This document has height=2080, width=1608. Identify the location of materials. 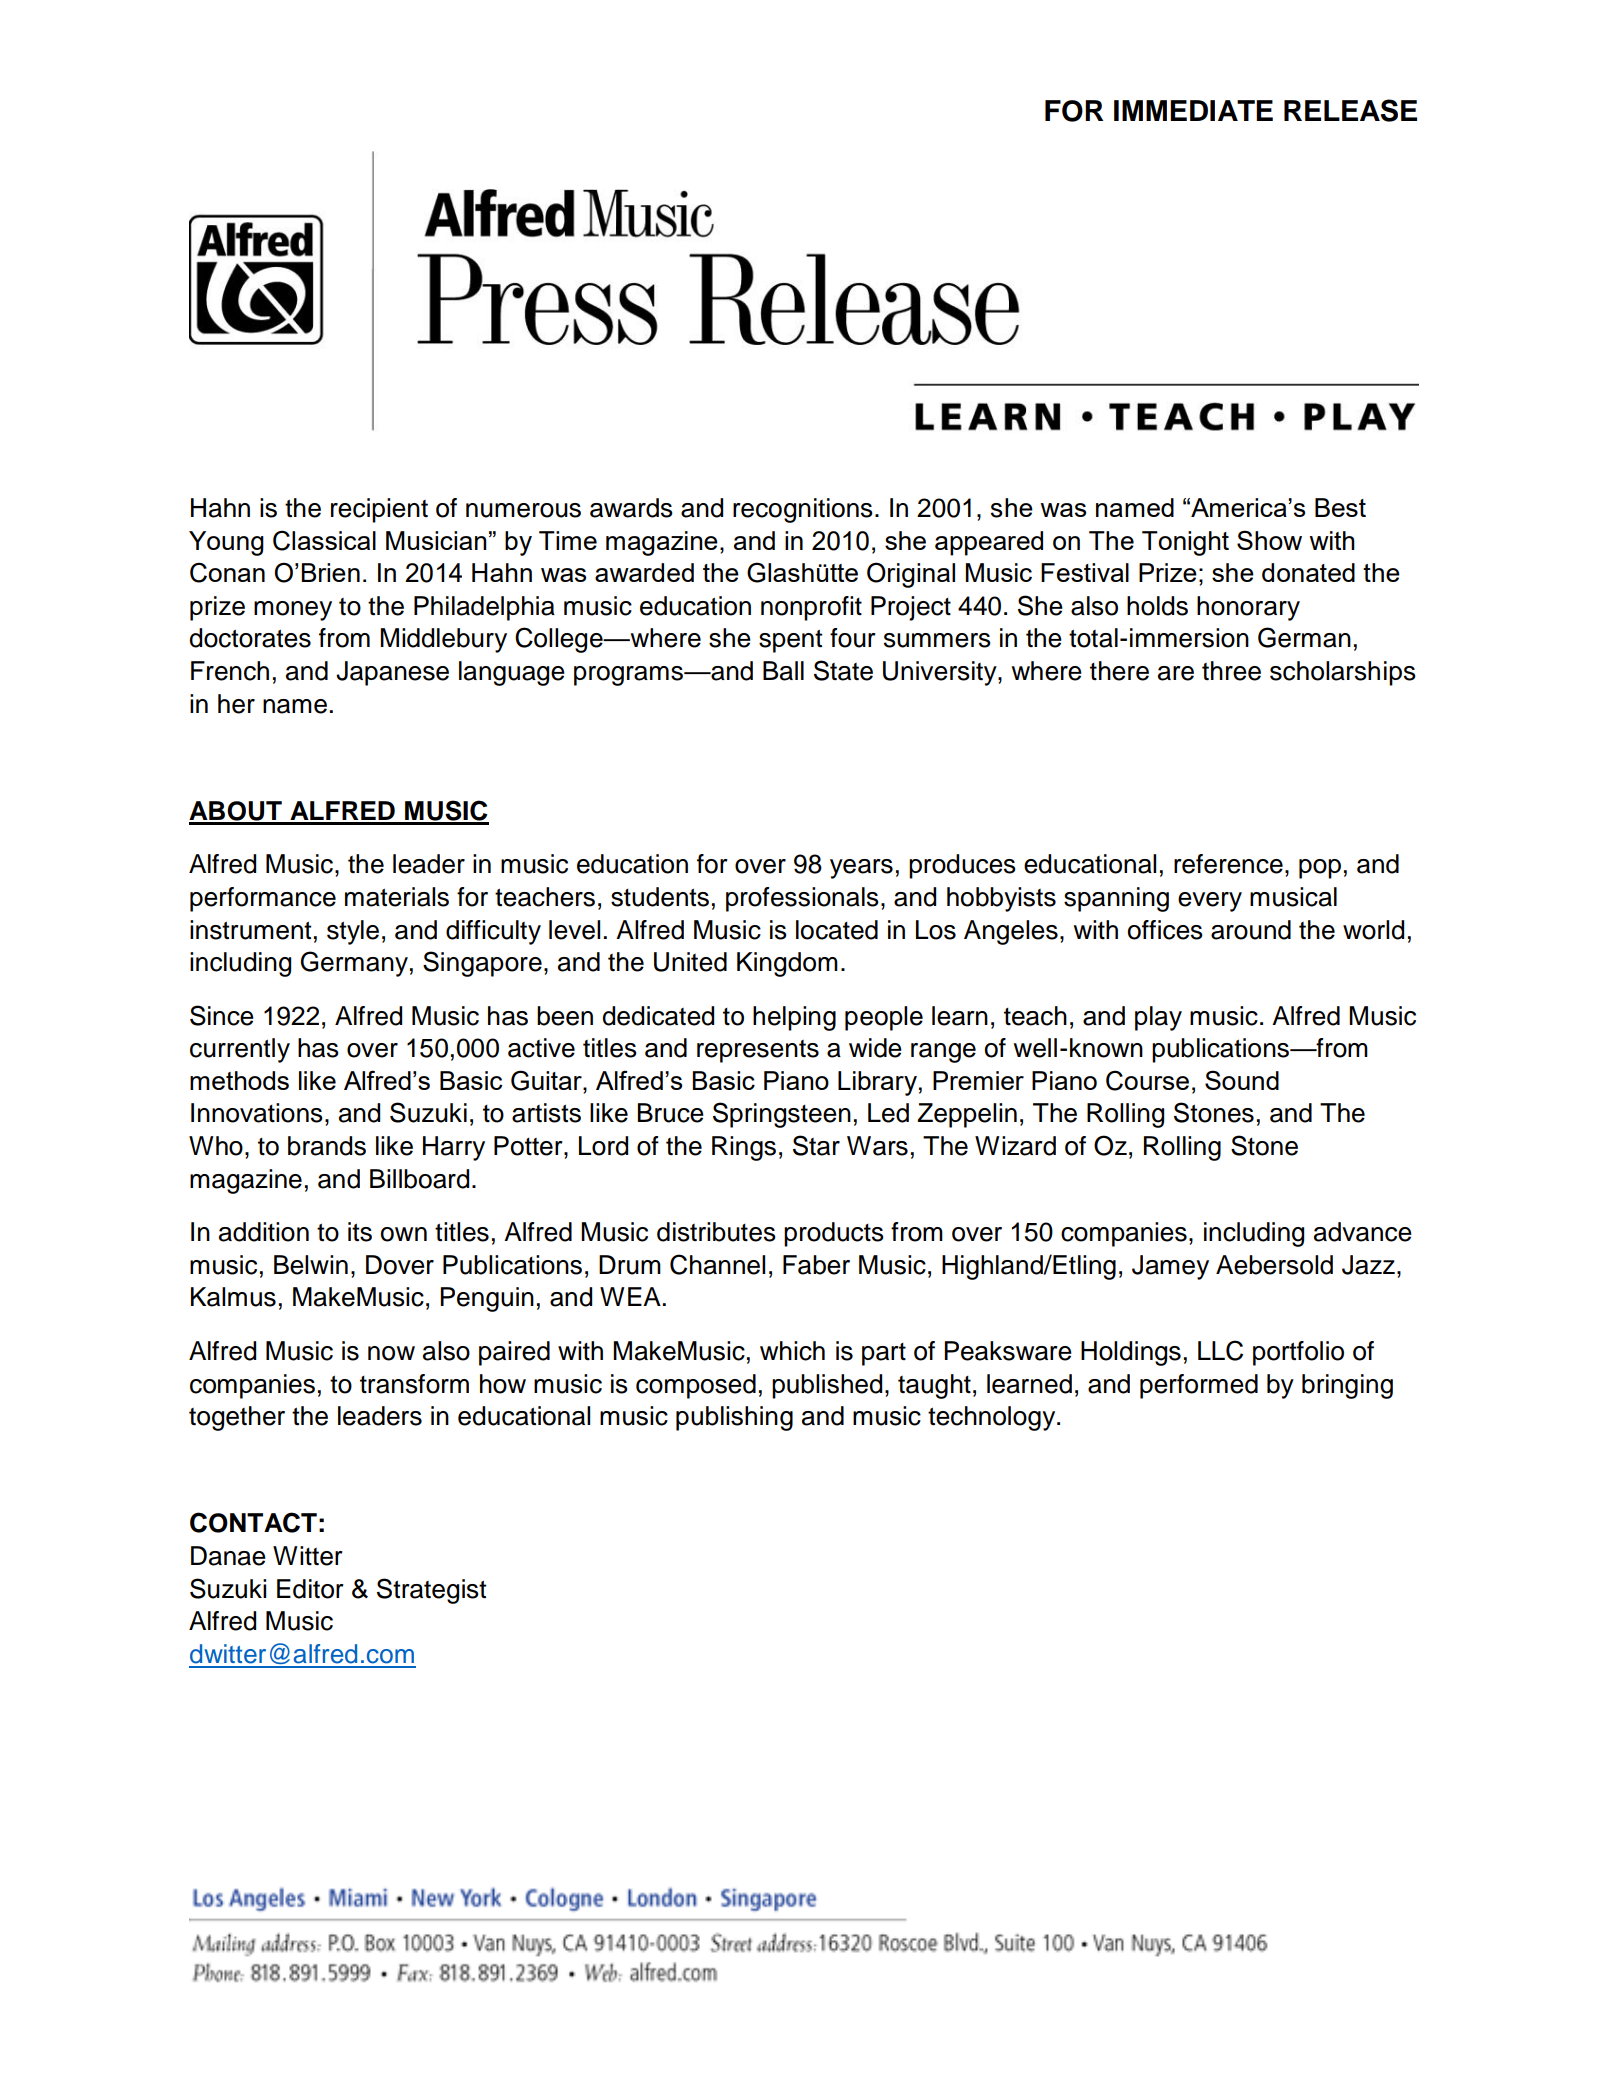
(397, 897).
